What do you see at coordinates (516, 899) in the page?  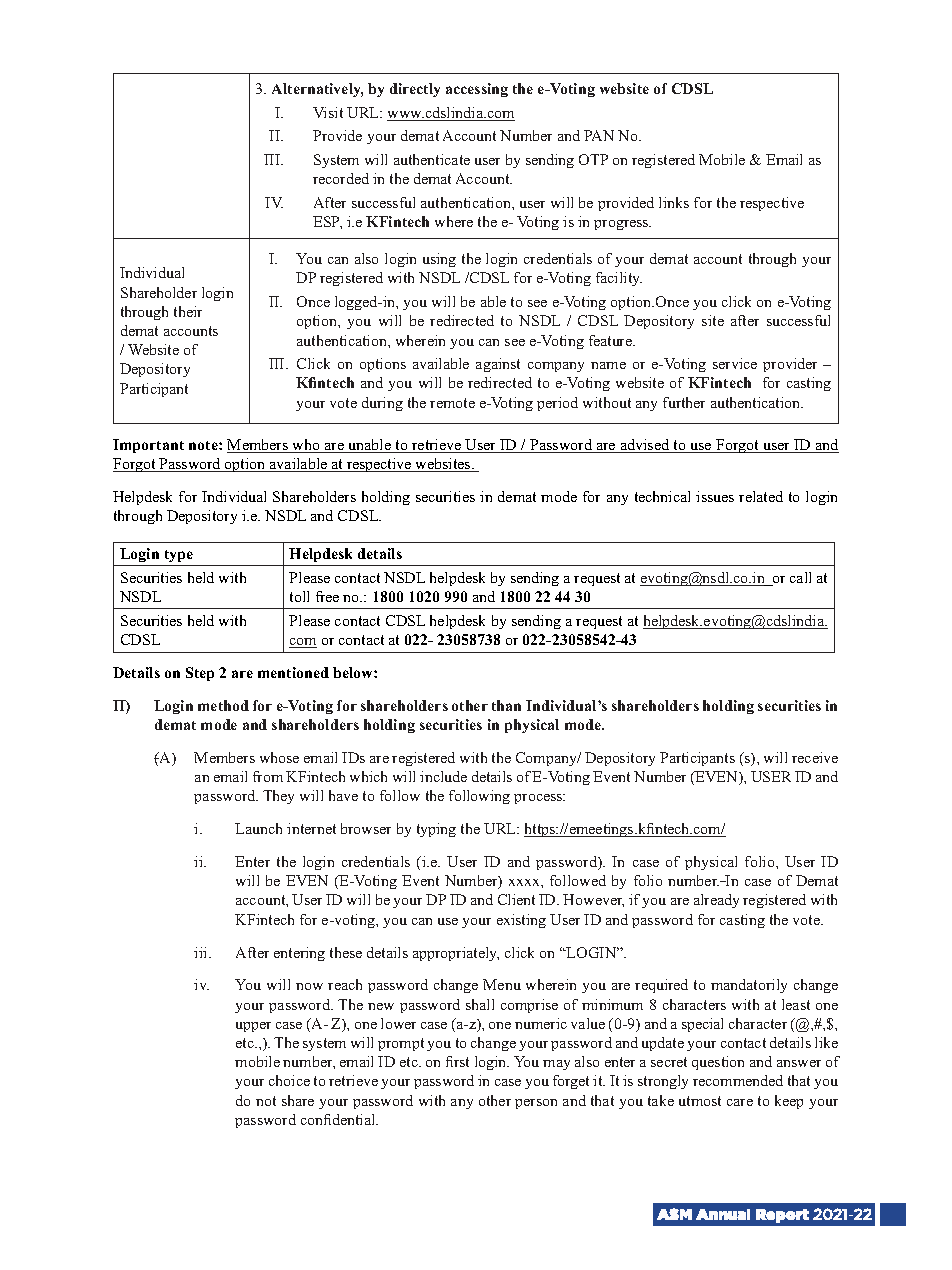 I see `Client` at bounding box center [516, 899].
